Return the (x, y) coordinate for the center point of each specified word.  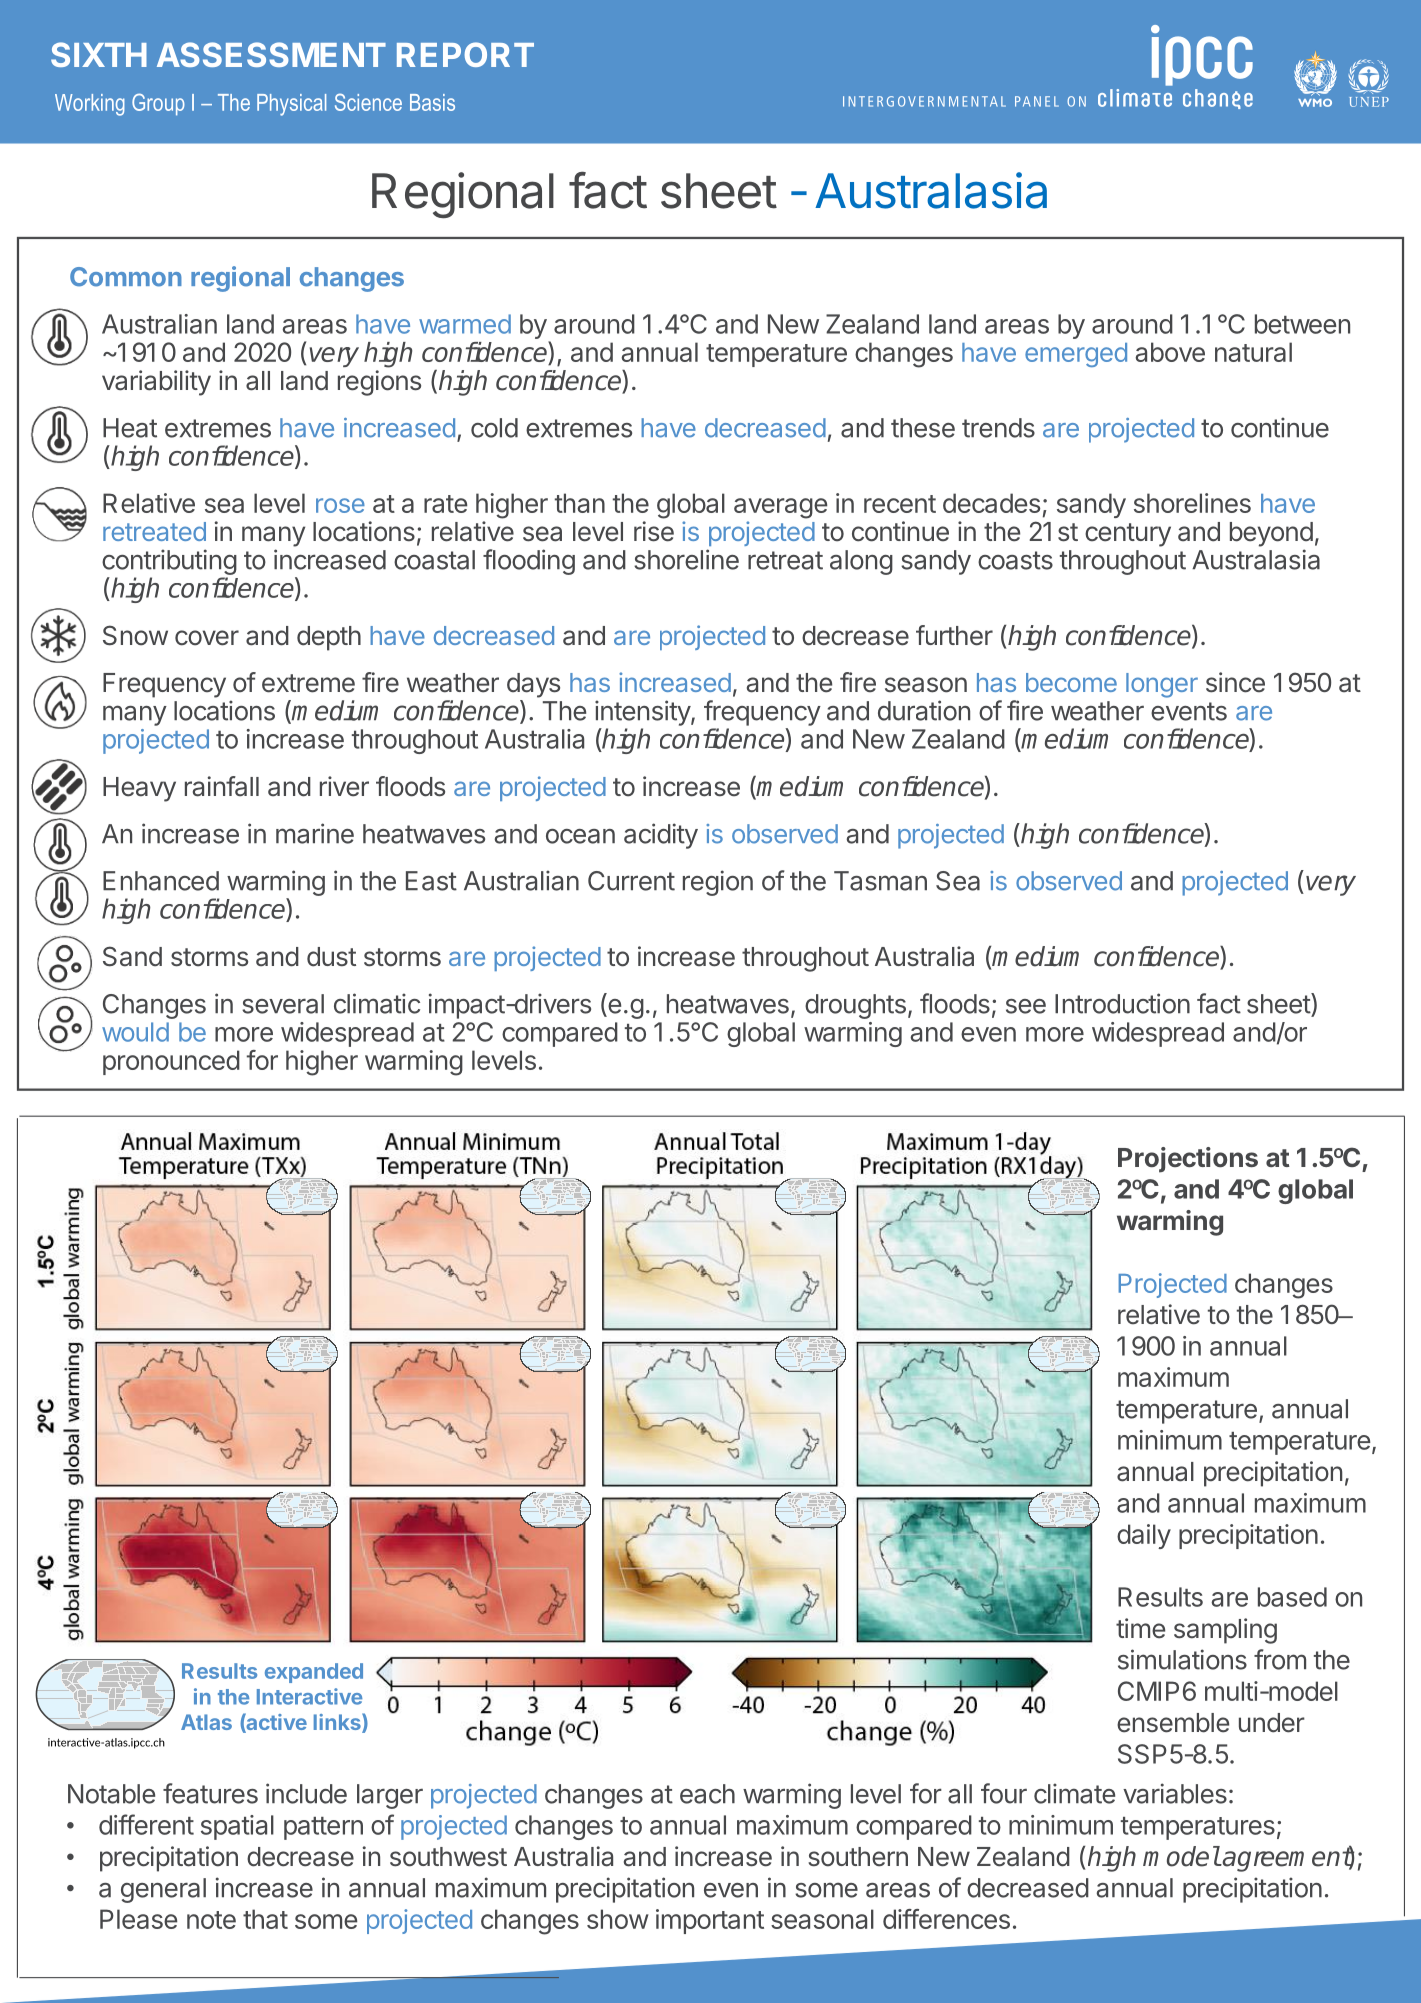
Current (631, 881)
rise (654, 531)
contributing (169, 562)
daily (1144, 1536)
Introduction (1122, 1003)
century (1128, 535)
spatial (237, 1827)
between (1302, 324)
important (710, 1921)
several (283, 1004)
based (1292, 1597)
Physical (291, 105)
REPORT (465, 54)
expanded (314, 1673)
